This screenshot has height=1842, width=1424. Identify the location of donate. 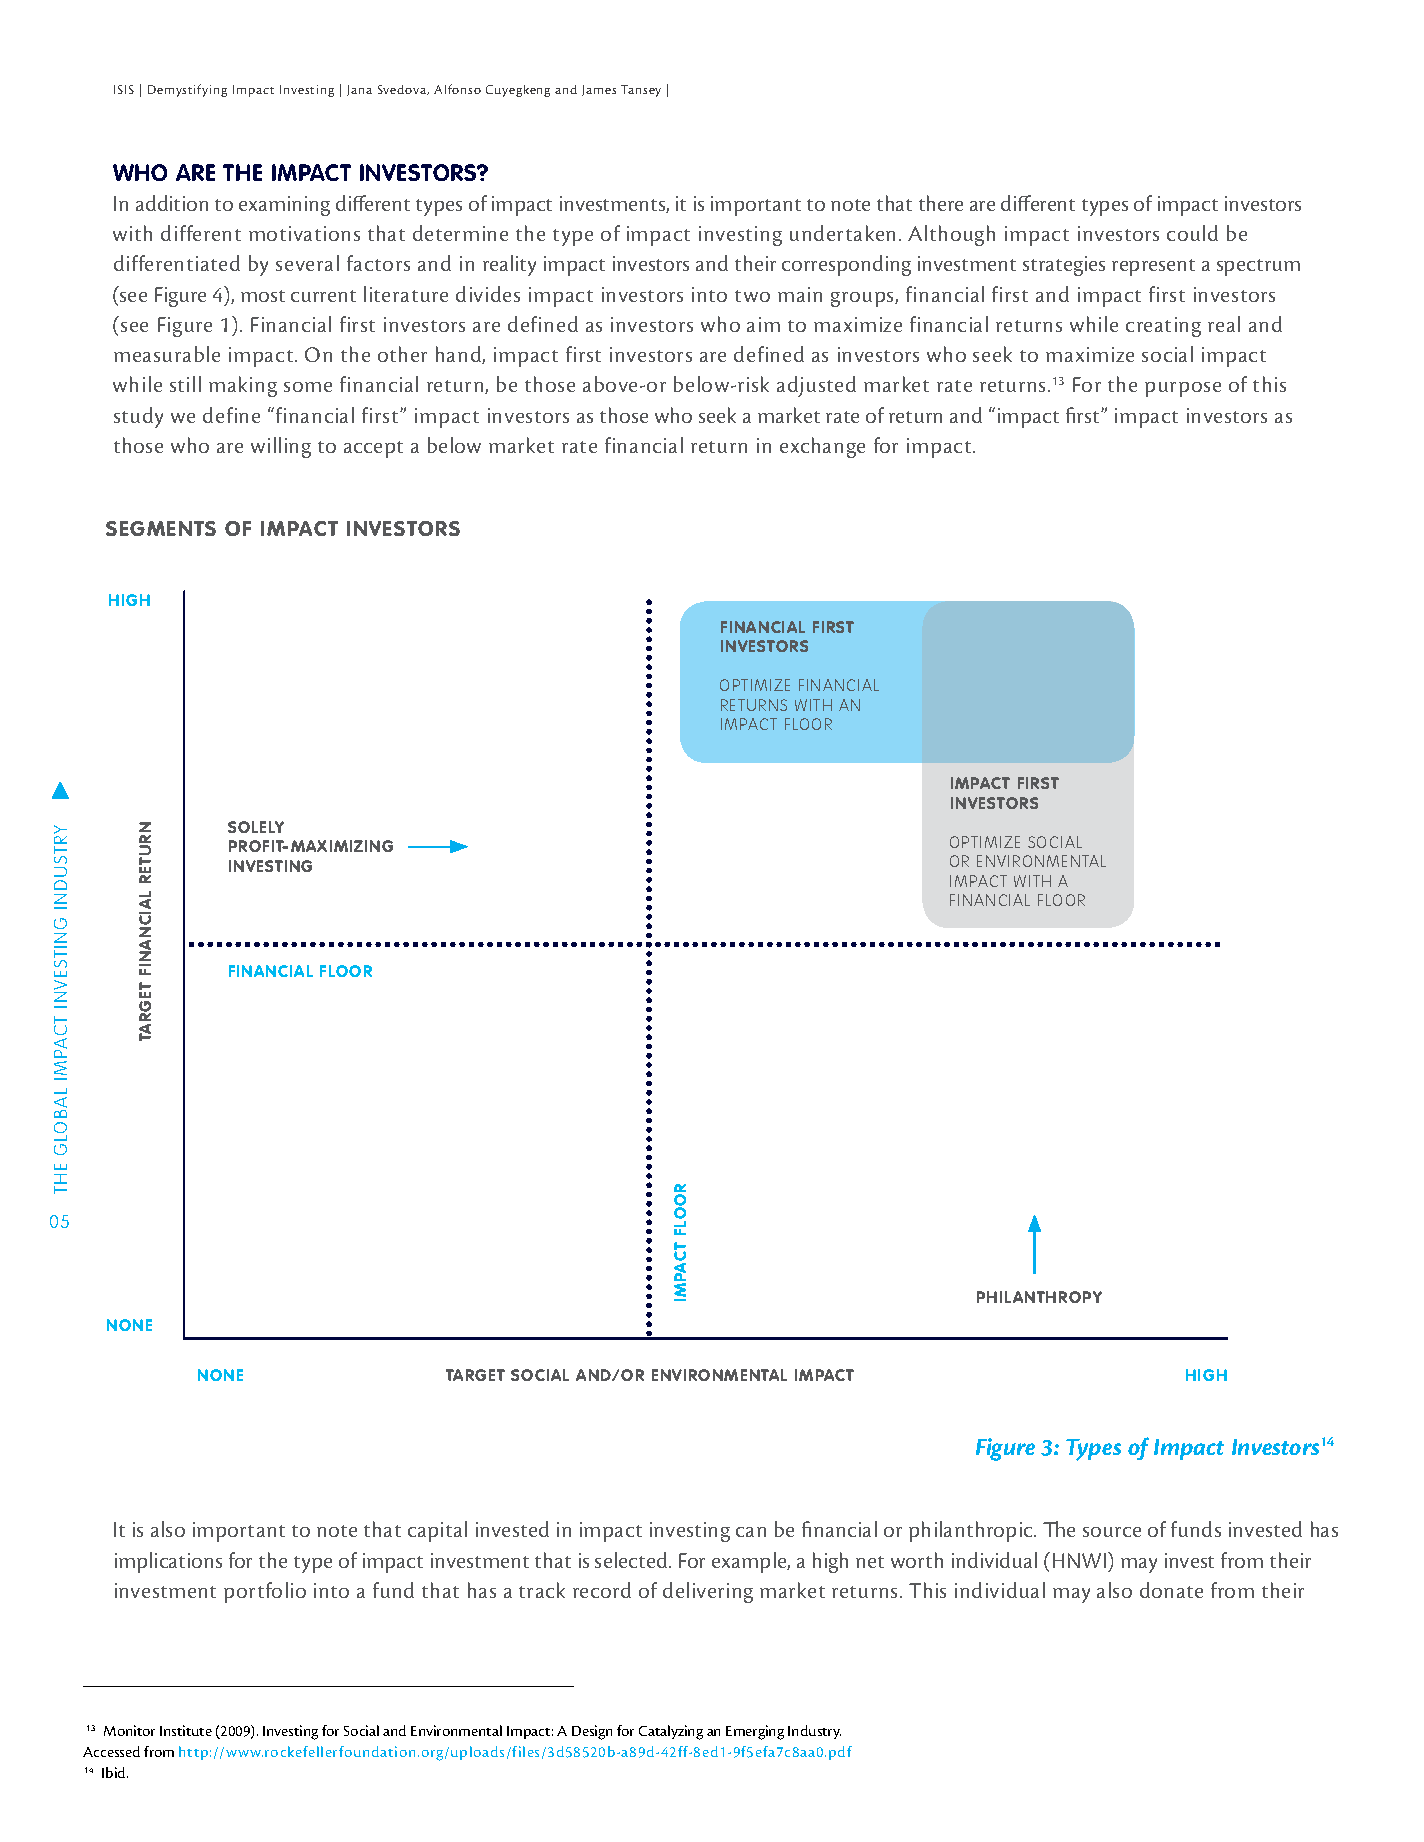
(1171, 1590).
